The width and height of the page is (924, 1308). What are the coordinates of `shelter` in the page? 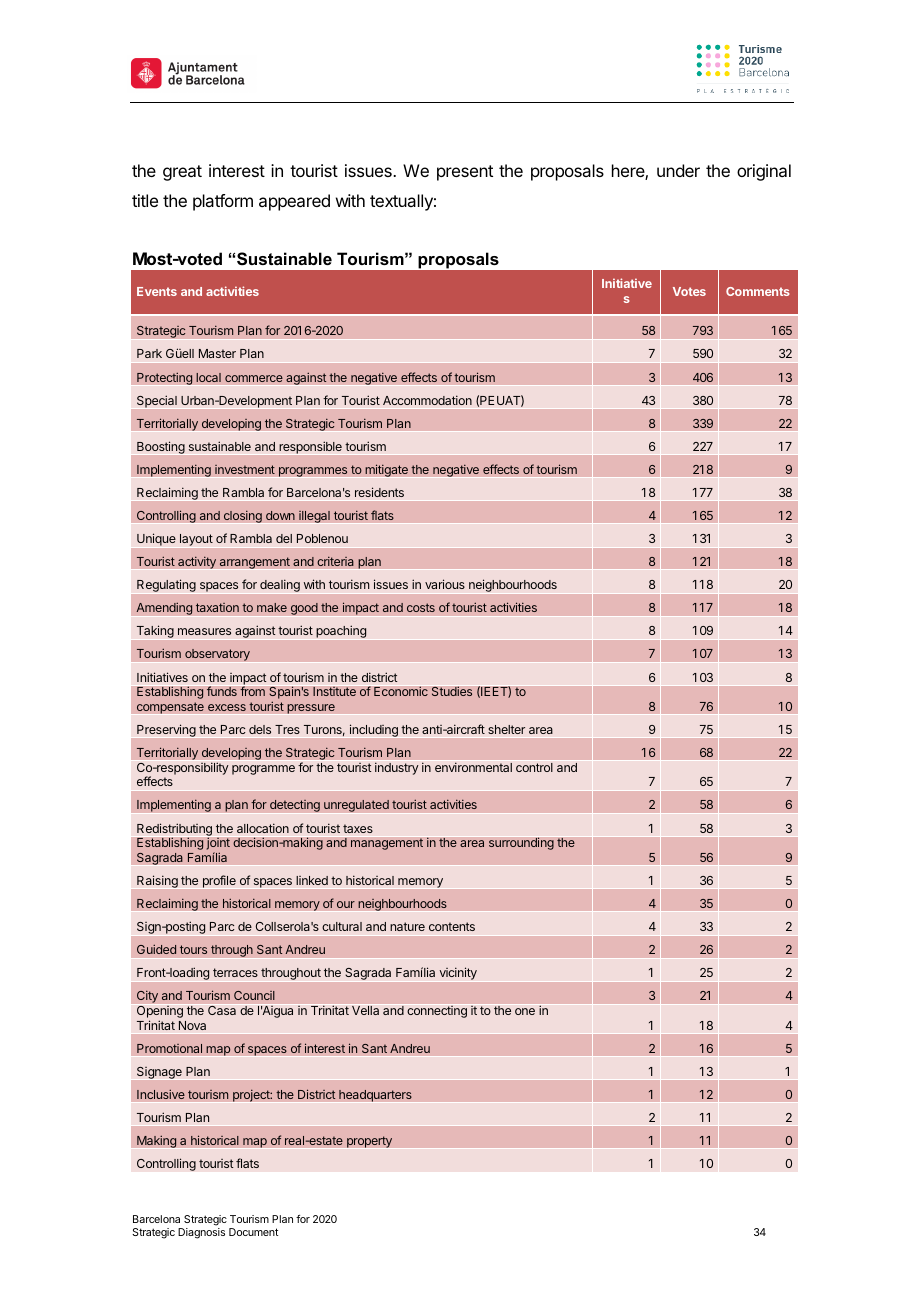 It's located at (506, 729).
